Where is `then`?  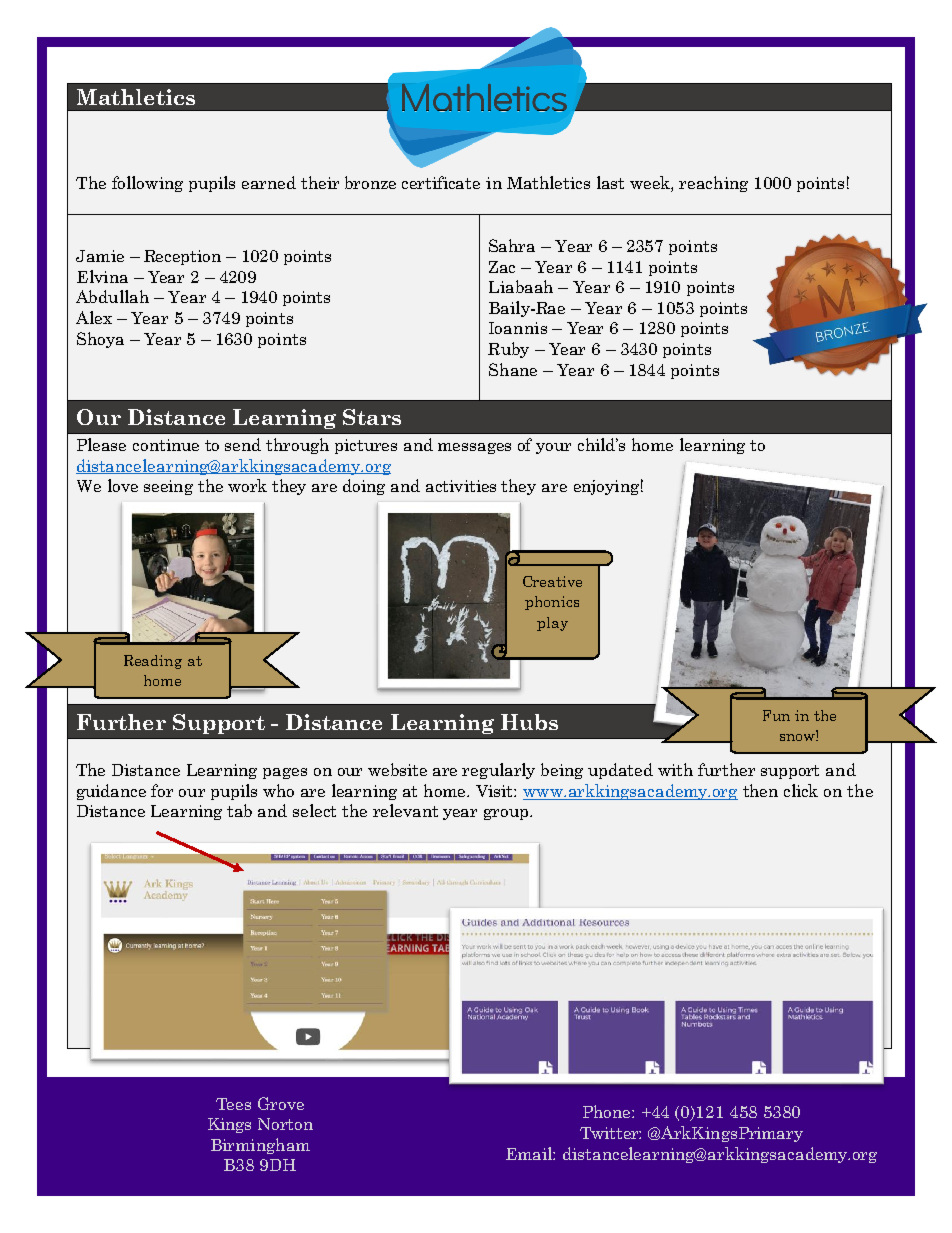
then is located at coordinates (760, 790).
